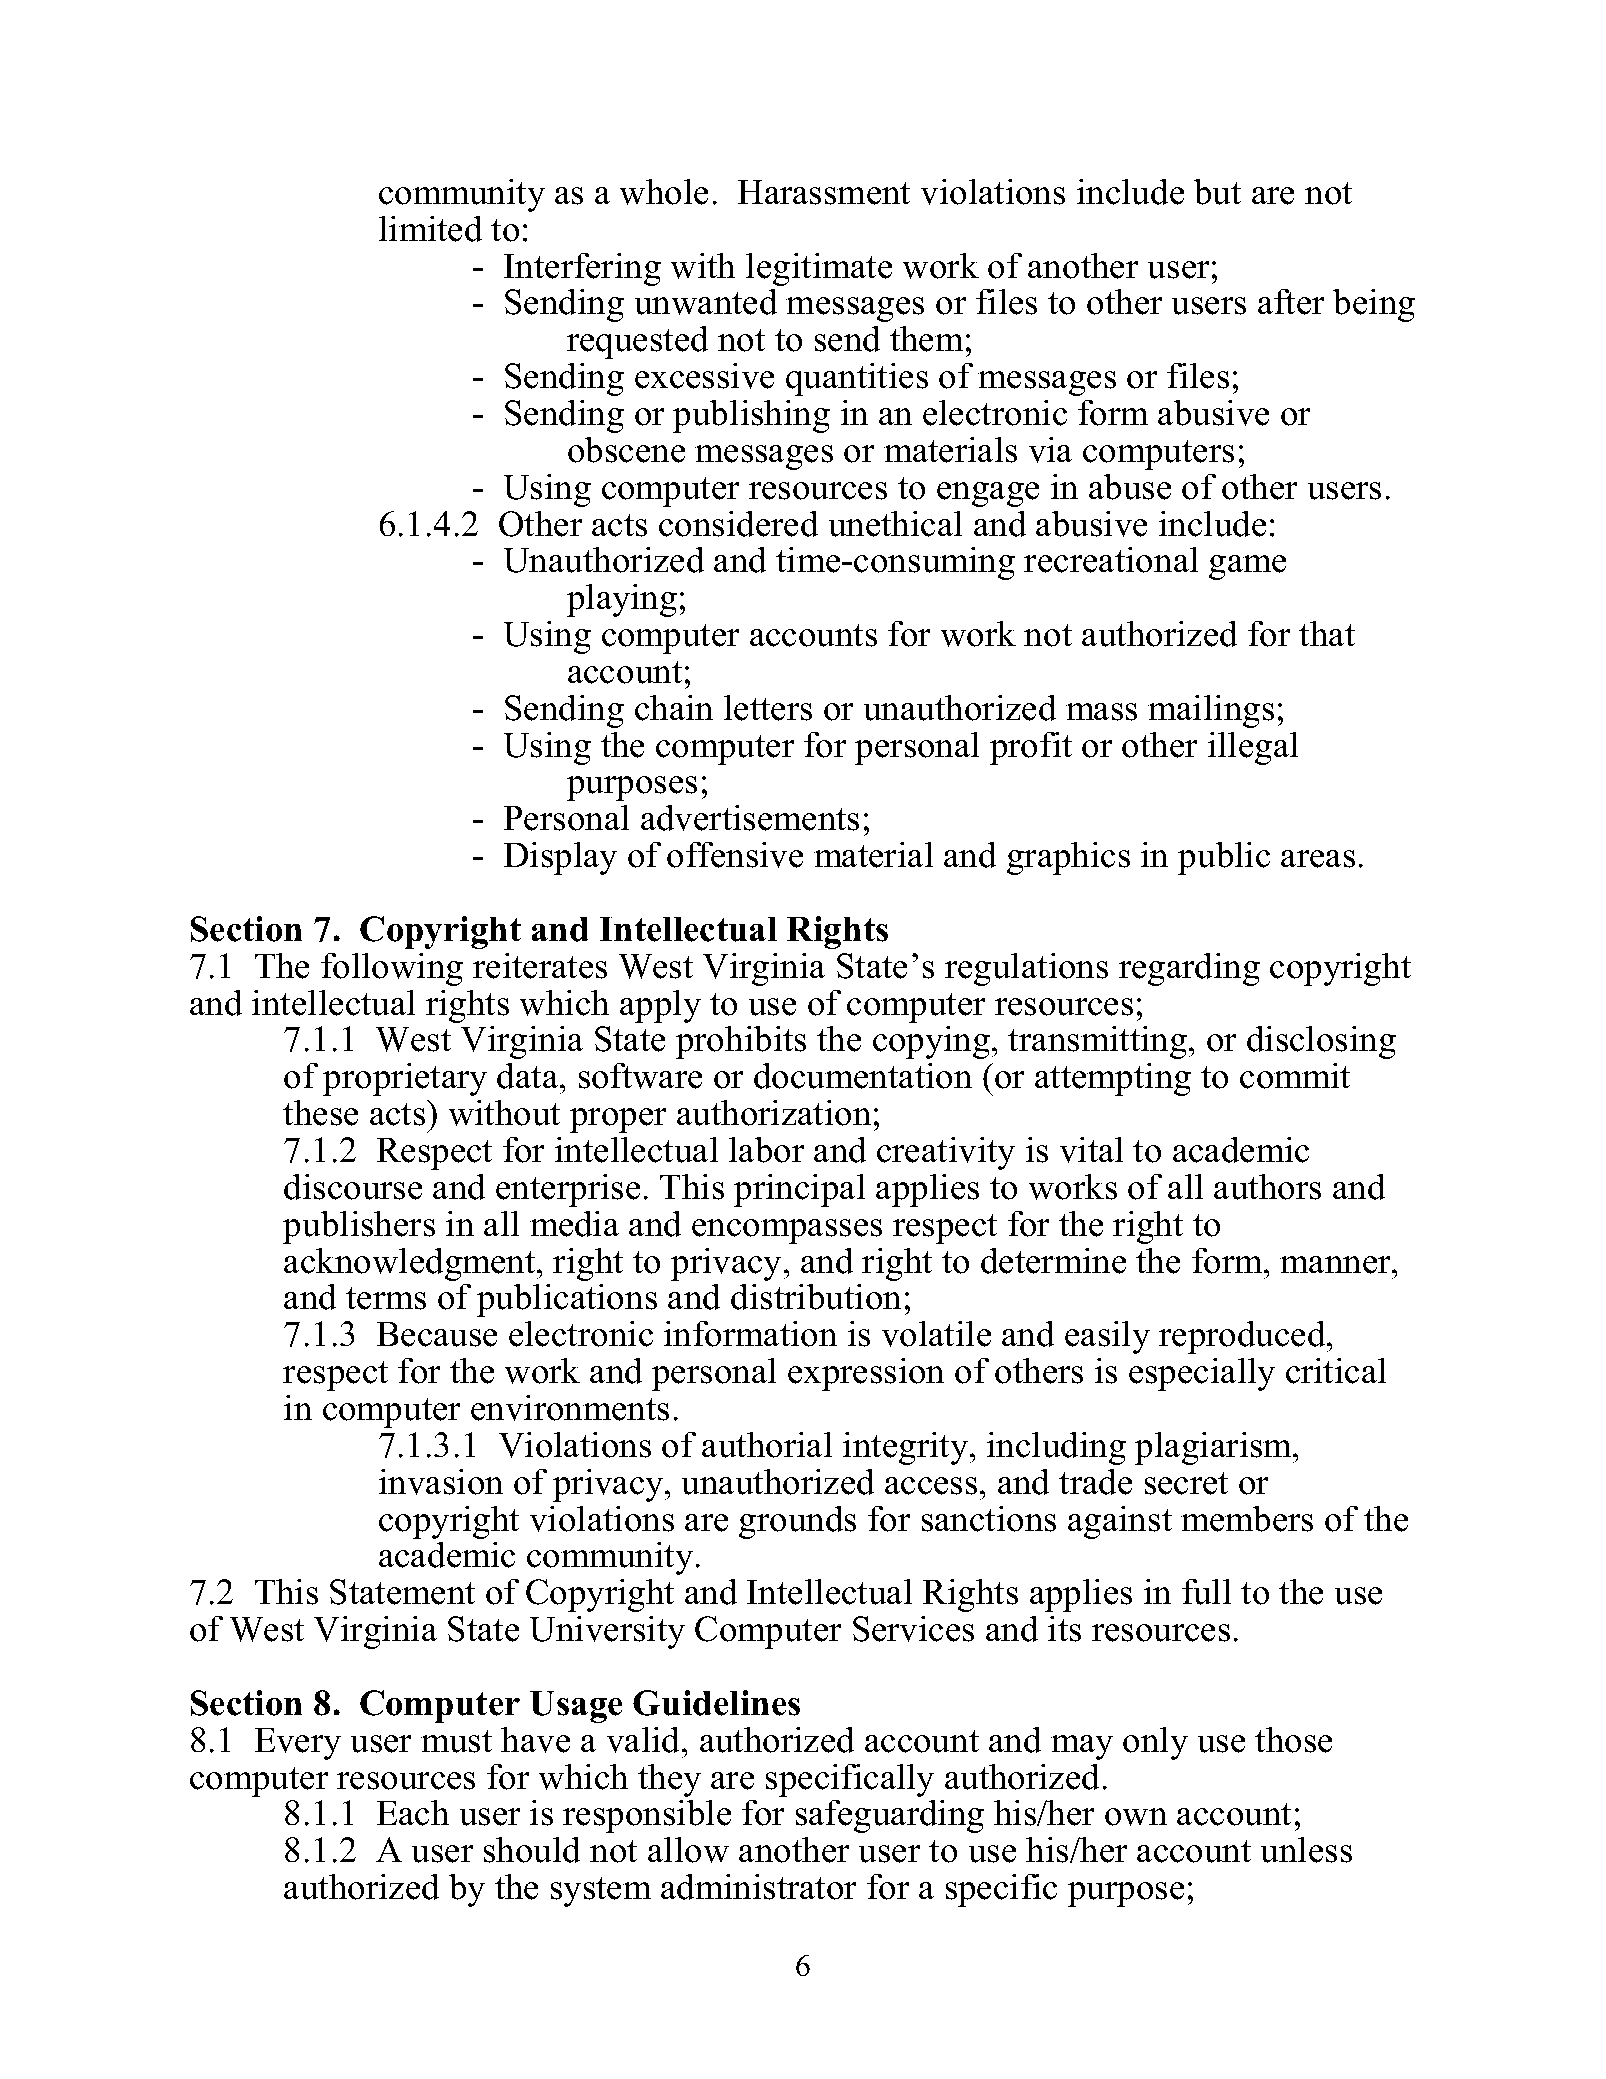  What do you see at coordinates (392, 969) in the image?
I see `following` at bounding box center [392, 969].
